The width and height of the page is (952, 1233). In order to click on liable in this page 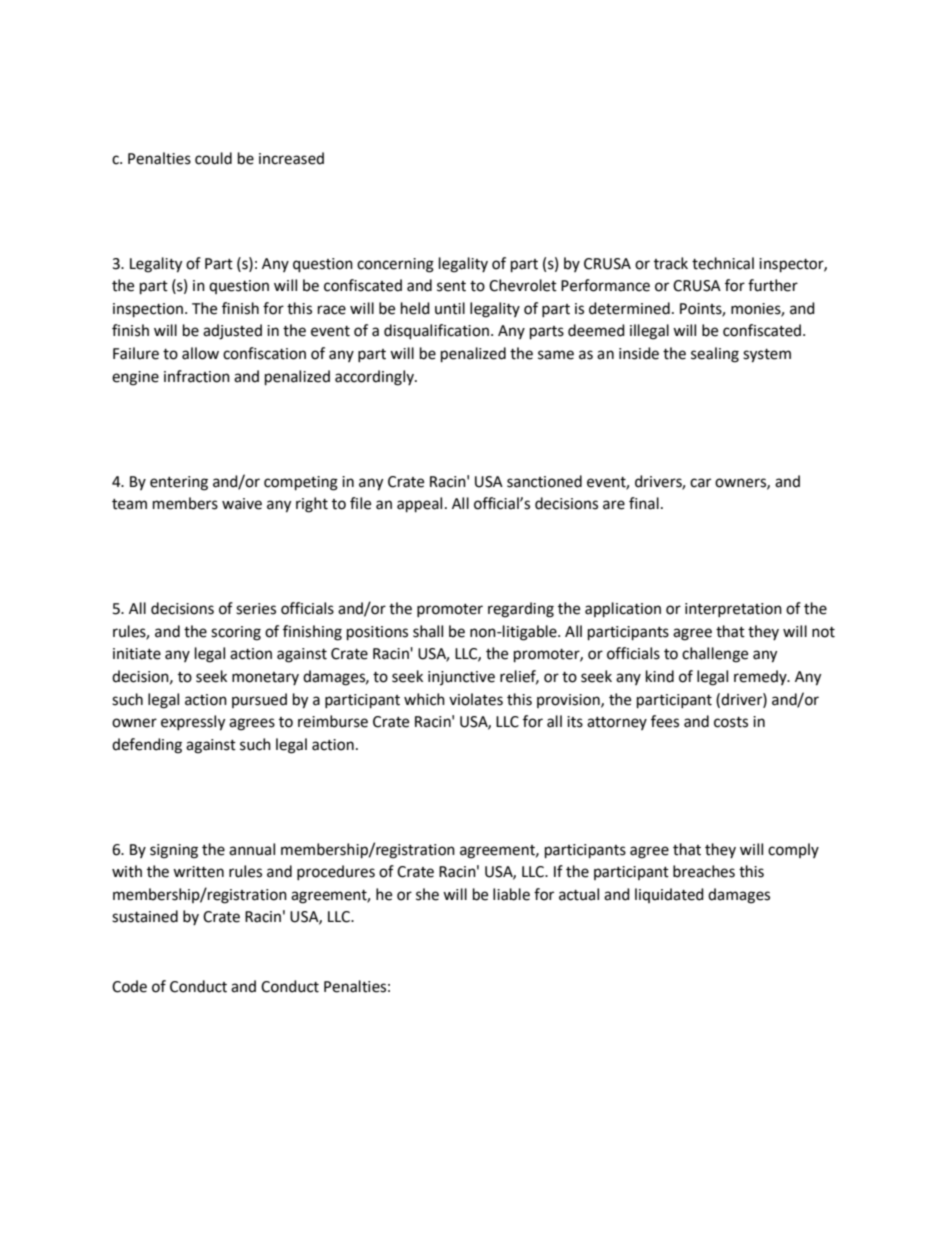, I will do `click(511, 894)`.
